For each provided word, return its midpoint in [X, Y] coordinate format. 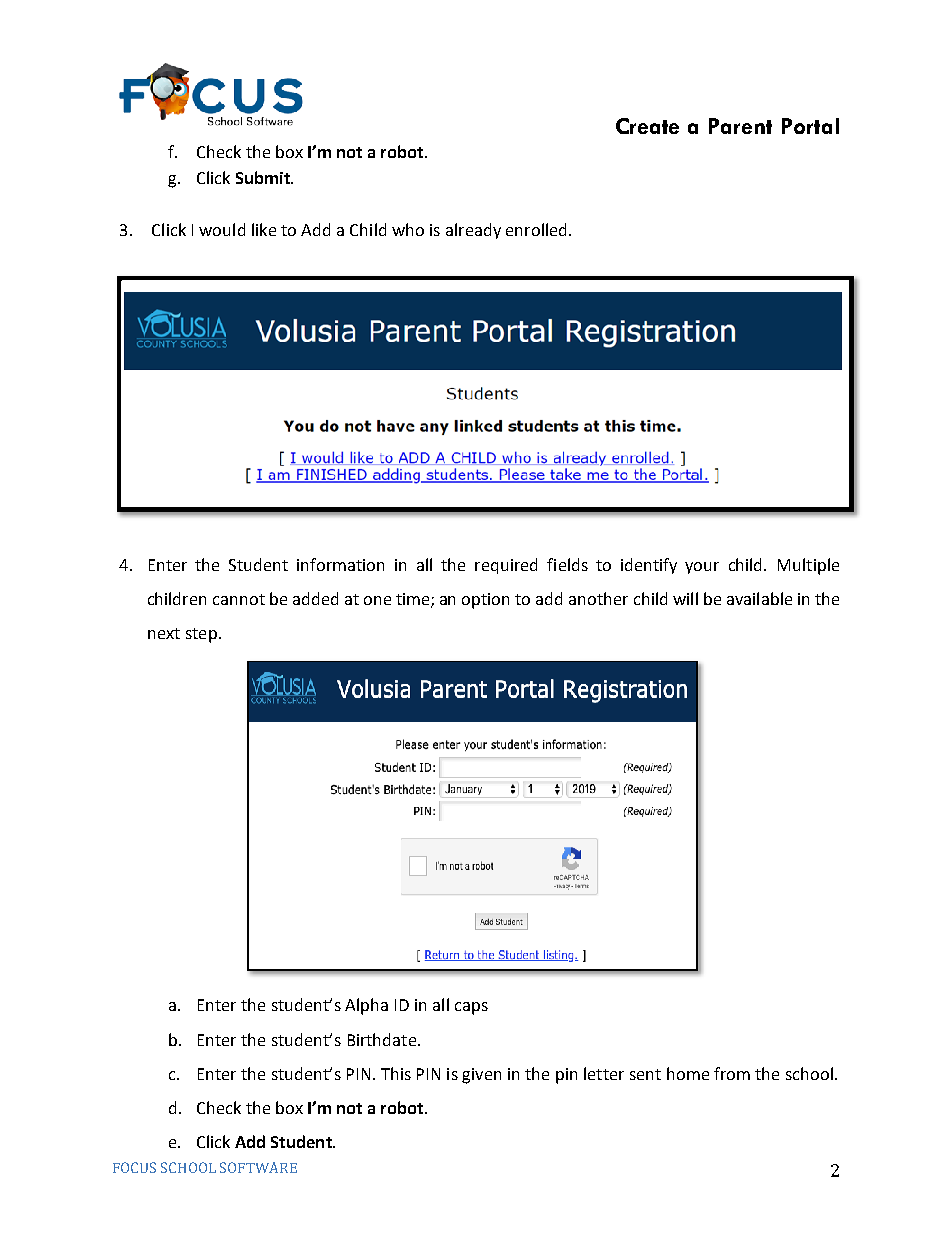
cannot [239, 599]
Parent [740, 126]
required [506, 566]
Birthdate [383, 1039]
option [485, 601]
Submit [264, 177]
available [759, 598]
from [732, 1073]
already [473, 231]
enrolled [538, 229]
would [222, 229]
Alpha [366, 1006]
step [201, 635]
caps [471, 1008]
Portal [810, 126]
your [702, 568]
